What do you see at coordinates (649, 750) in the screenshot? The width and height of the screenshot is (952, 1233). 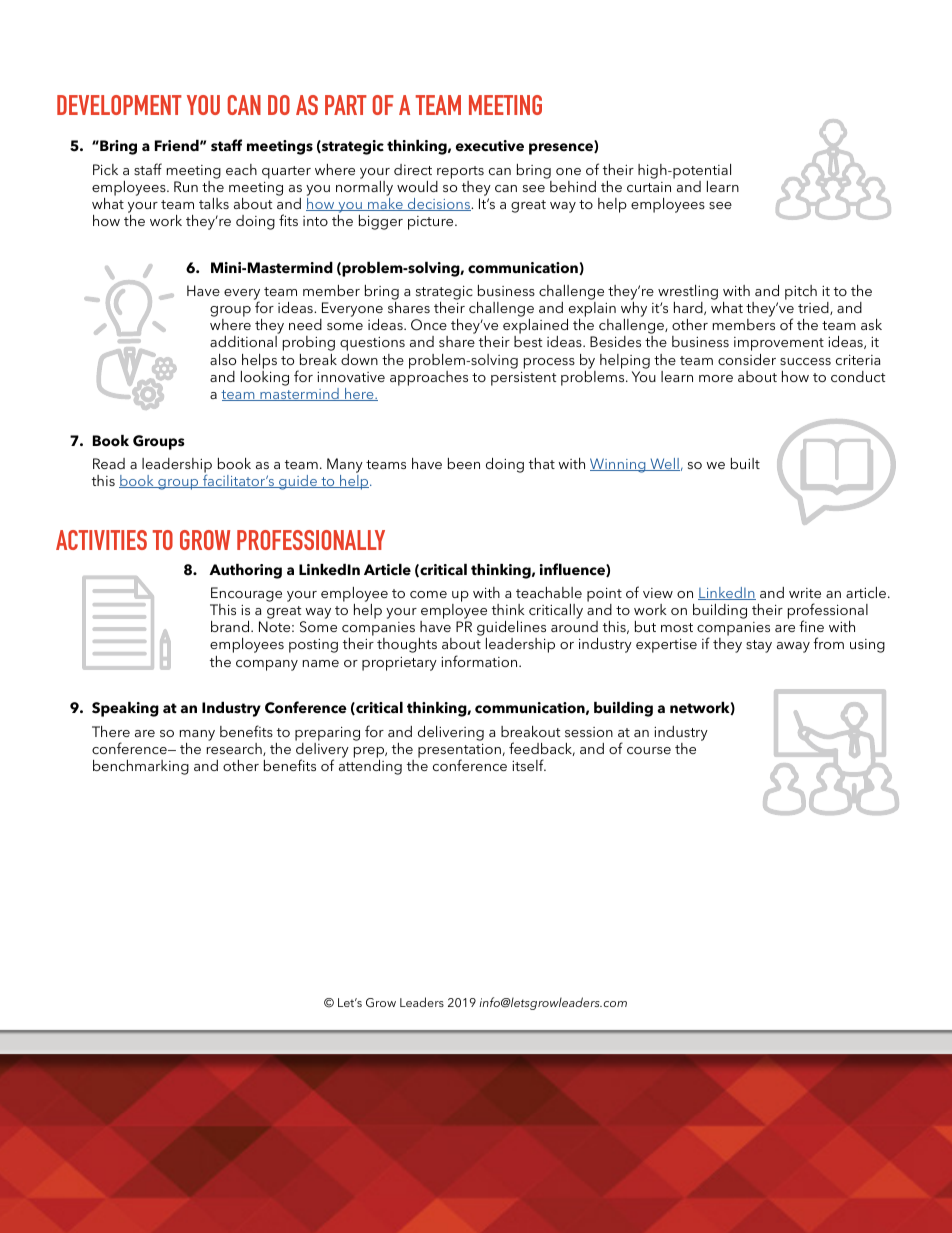 I see `course` at bounding box center [649, 750].
